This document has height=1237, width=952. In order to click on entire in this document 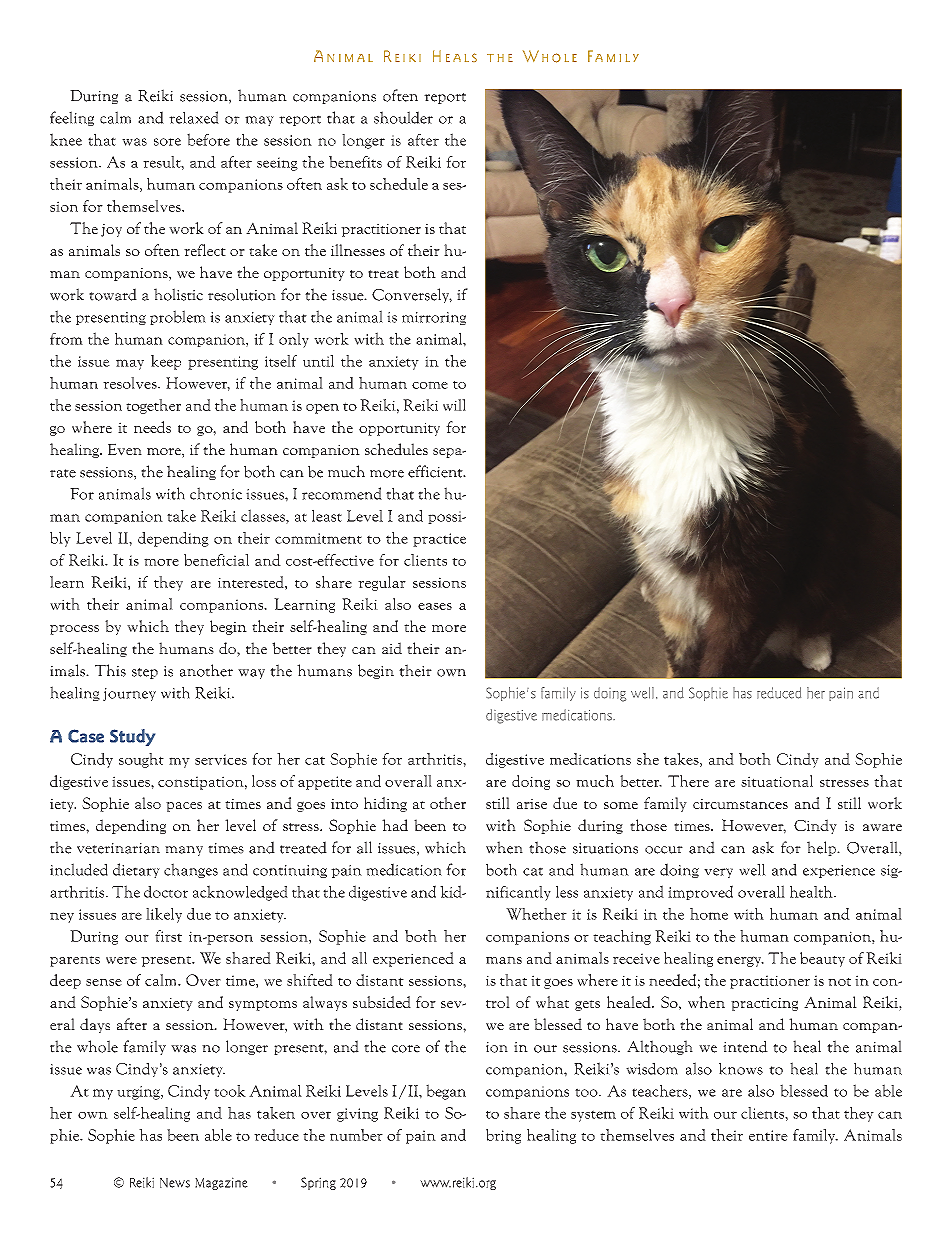, I will do `click(768, 1135)`.
